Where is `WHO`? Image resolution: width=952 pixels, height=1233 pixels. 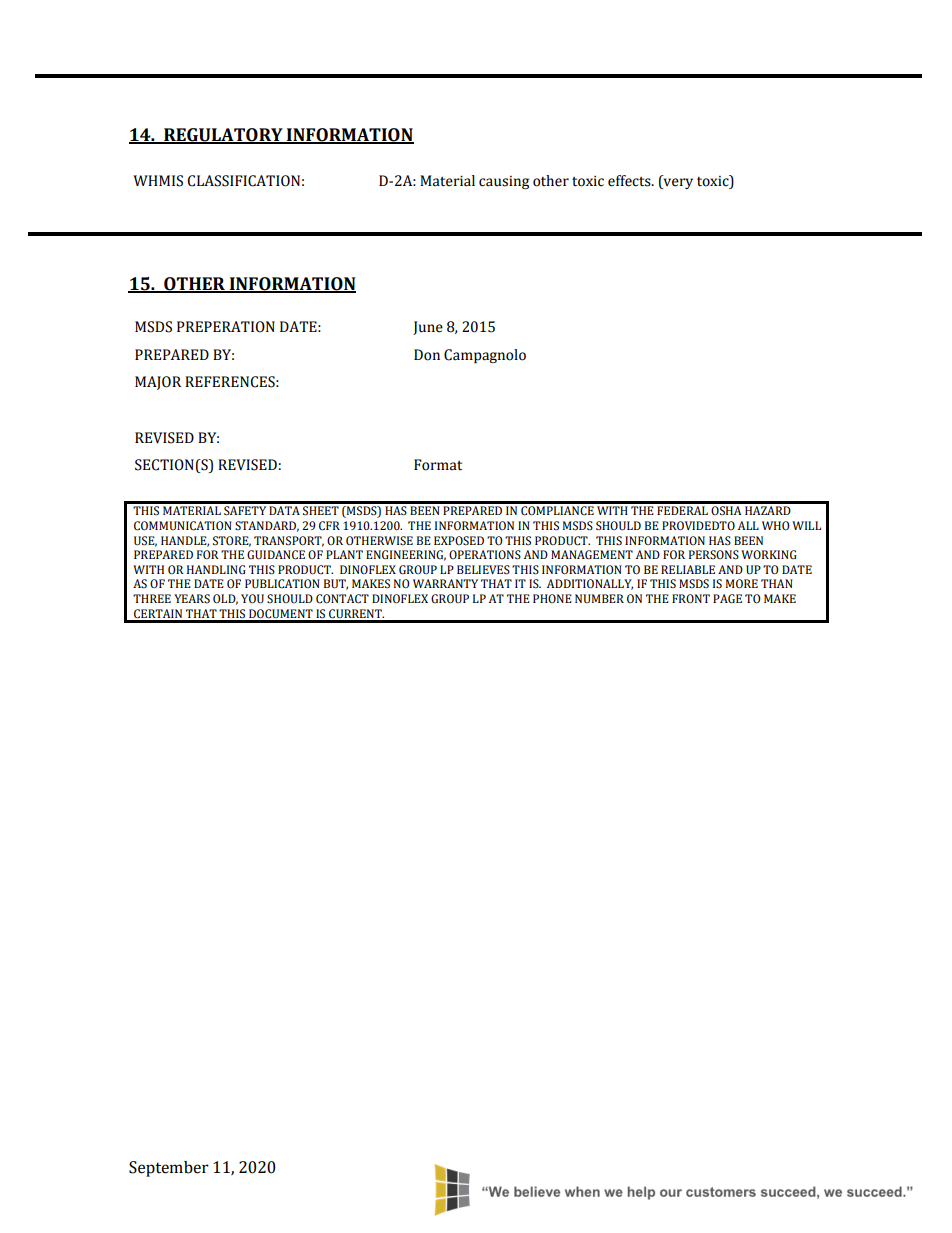 WHO is located at coordinates (776, 526).
